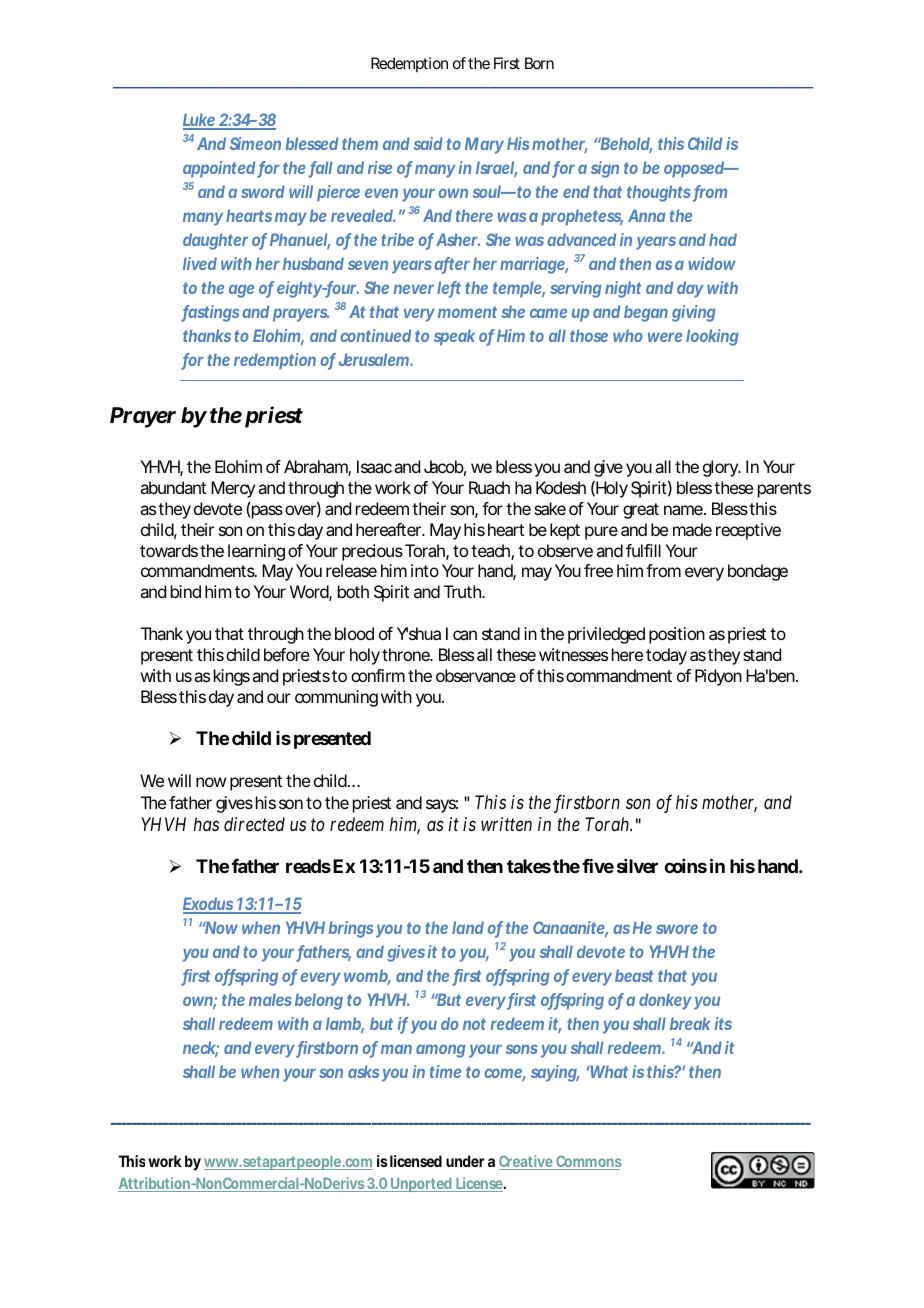  What do you see at coordinates (255, 143) in the screenshot?
I see `Simeon` at bounding box center [255, 143].
